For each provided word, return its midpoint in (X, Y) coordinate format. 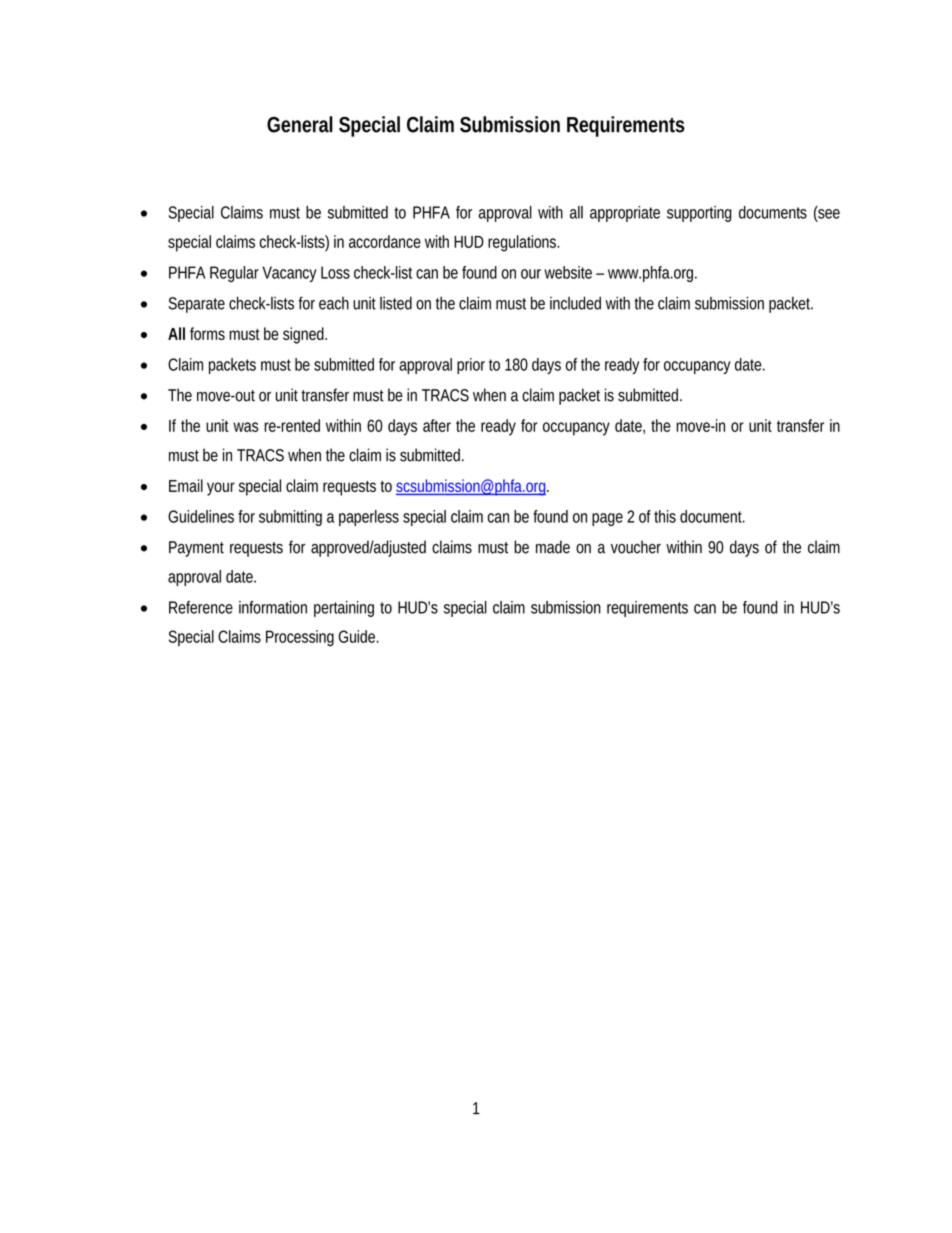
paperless (369, 518)
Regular (234, 274)
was (245, 427)
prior (471, 366)
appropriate (625, 214)
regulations (523, 243)
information (273, 607)
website (568, 272)
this (665, 516)
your (221, 489)
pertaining (344, 609)
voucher (636, 547)
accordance (385, 241)
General (300, 124)
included (575, 303)
